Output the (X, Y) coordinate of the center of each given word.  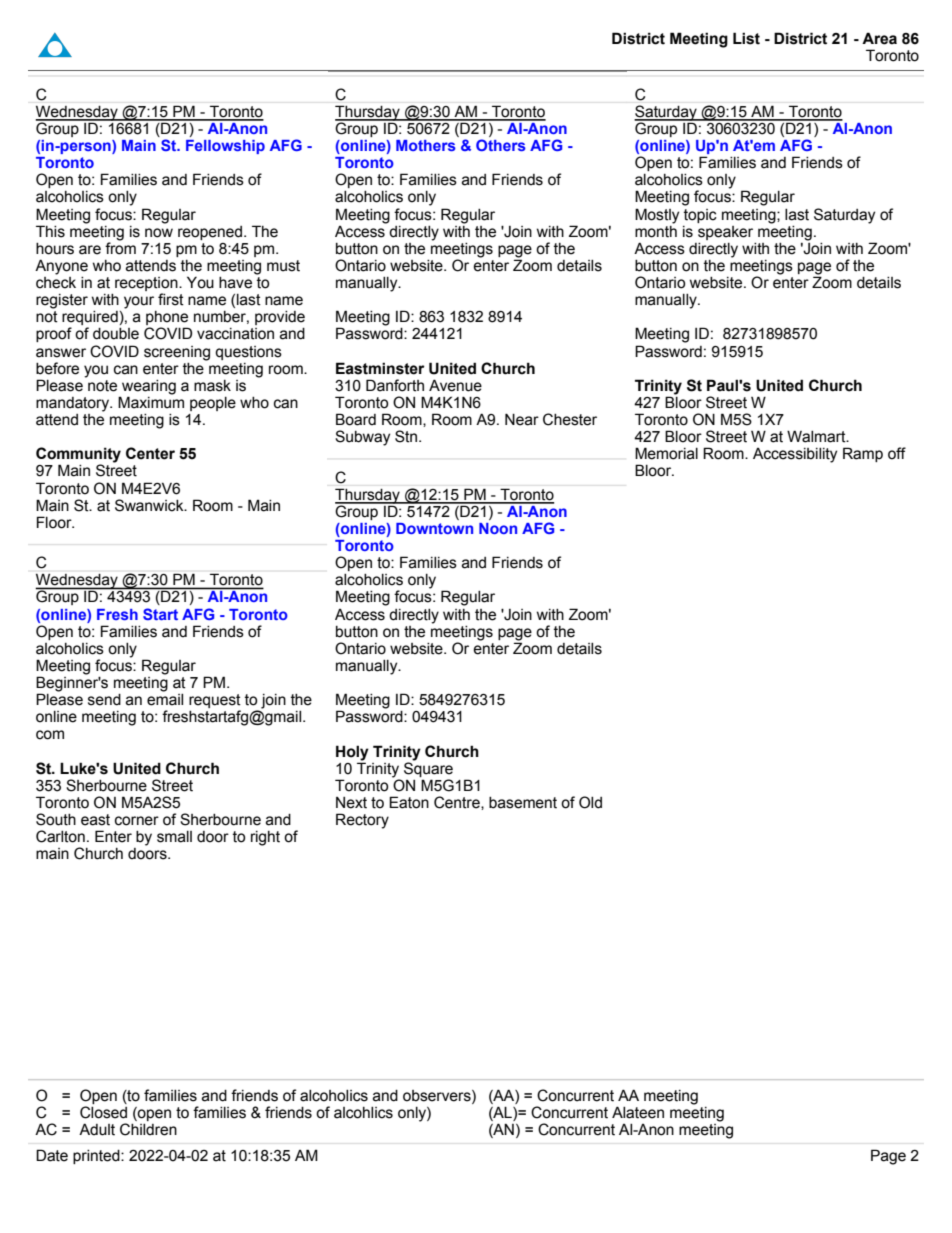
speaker (725, 233)
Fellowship (225, 147)
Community (78, 456)
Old (590, 802)
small (174, 837)
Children (148, 1129)
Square (428, 768)
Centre (458, 803)
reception (147, 285)
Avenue (455, 385)
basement (523, 803)
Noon (498, 528)
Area (879, 38)
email (165, 700)
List (746, 38)
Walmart (817, 436)
